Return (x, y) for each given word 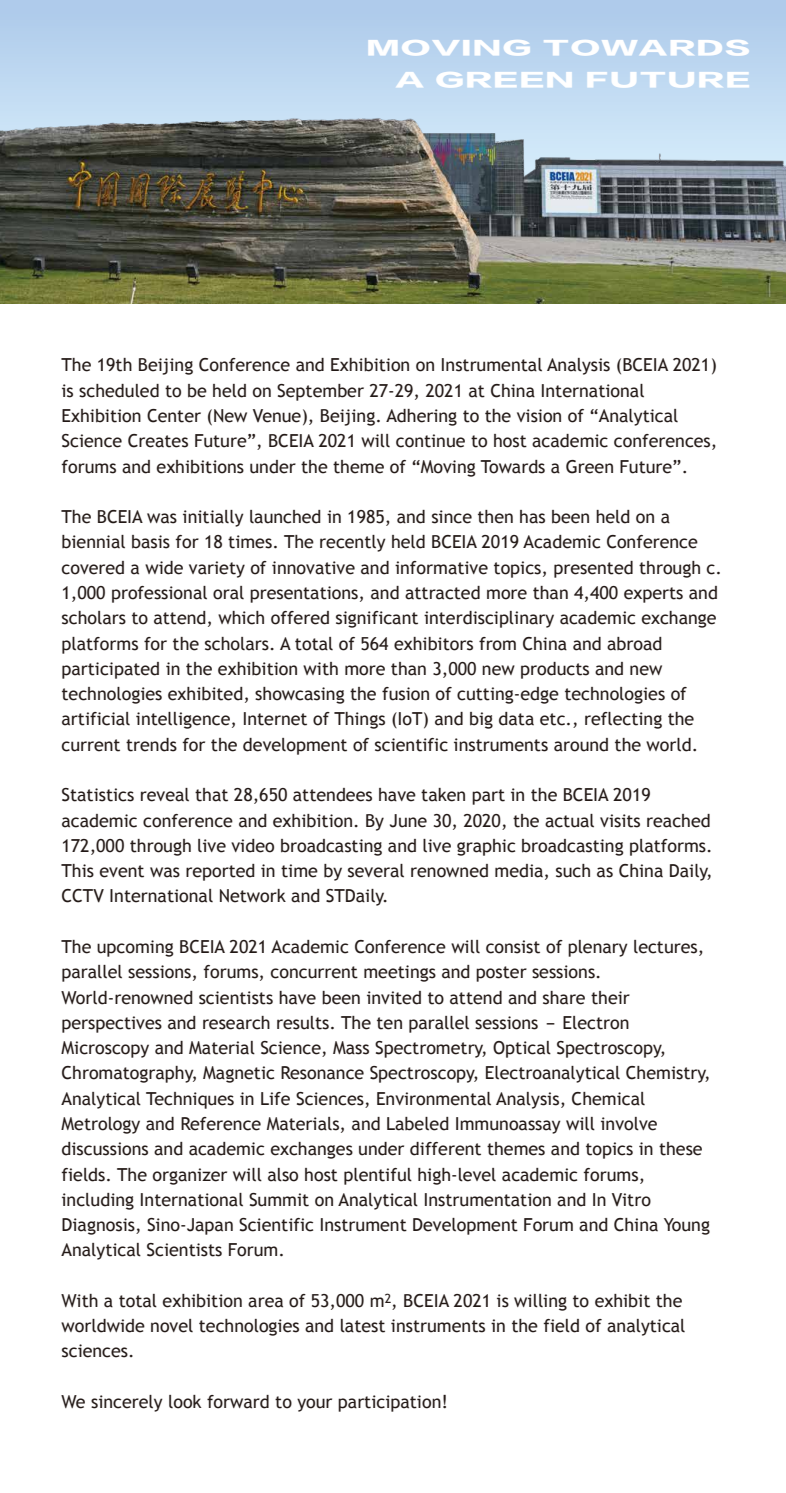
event (121, 871)
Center (174, 416)
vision (539, 416)
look (185, 1402)
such (573, 871)
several (376, 871)
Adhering (421, 417)
